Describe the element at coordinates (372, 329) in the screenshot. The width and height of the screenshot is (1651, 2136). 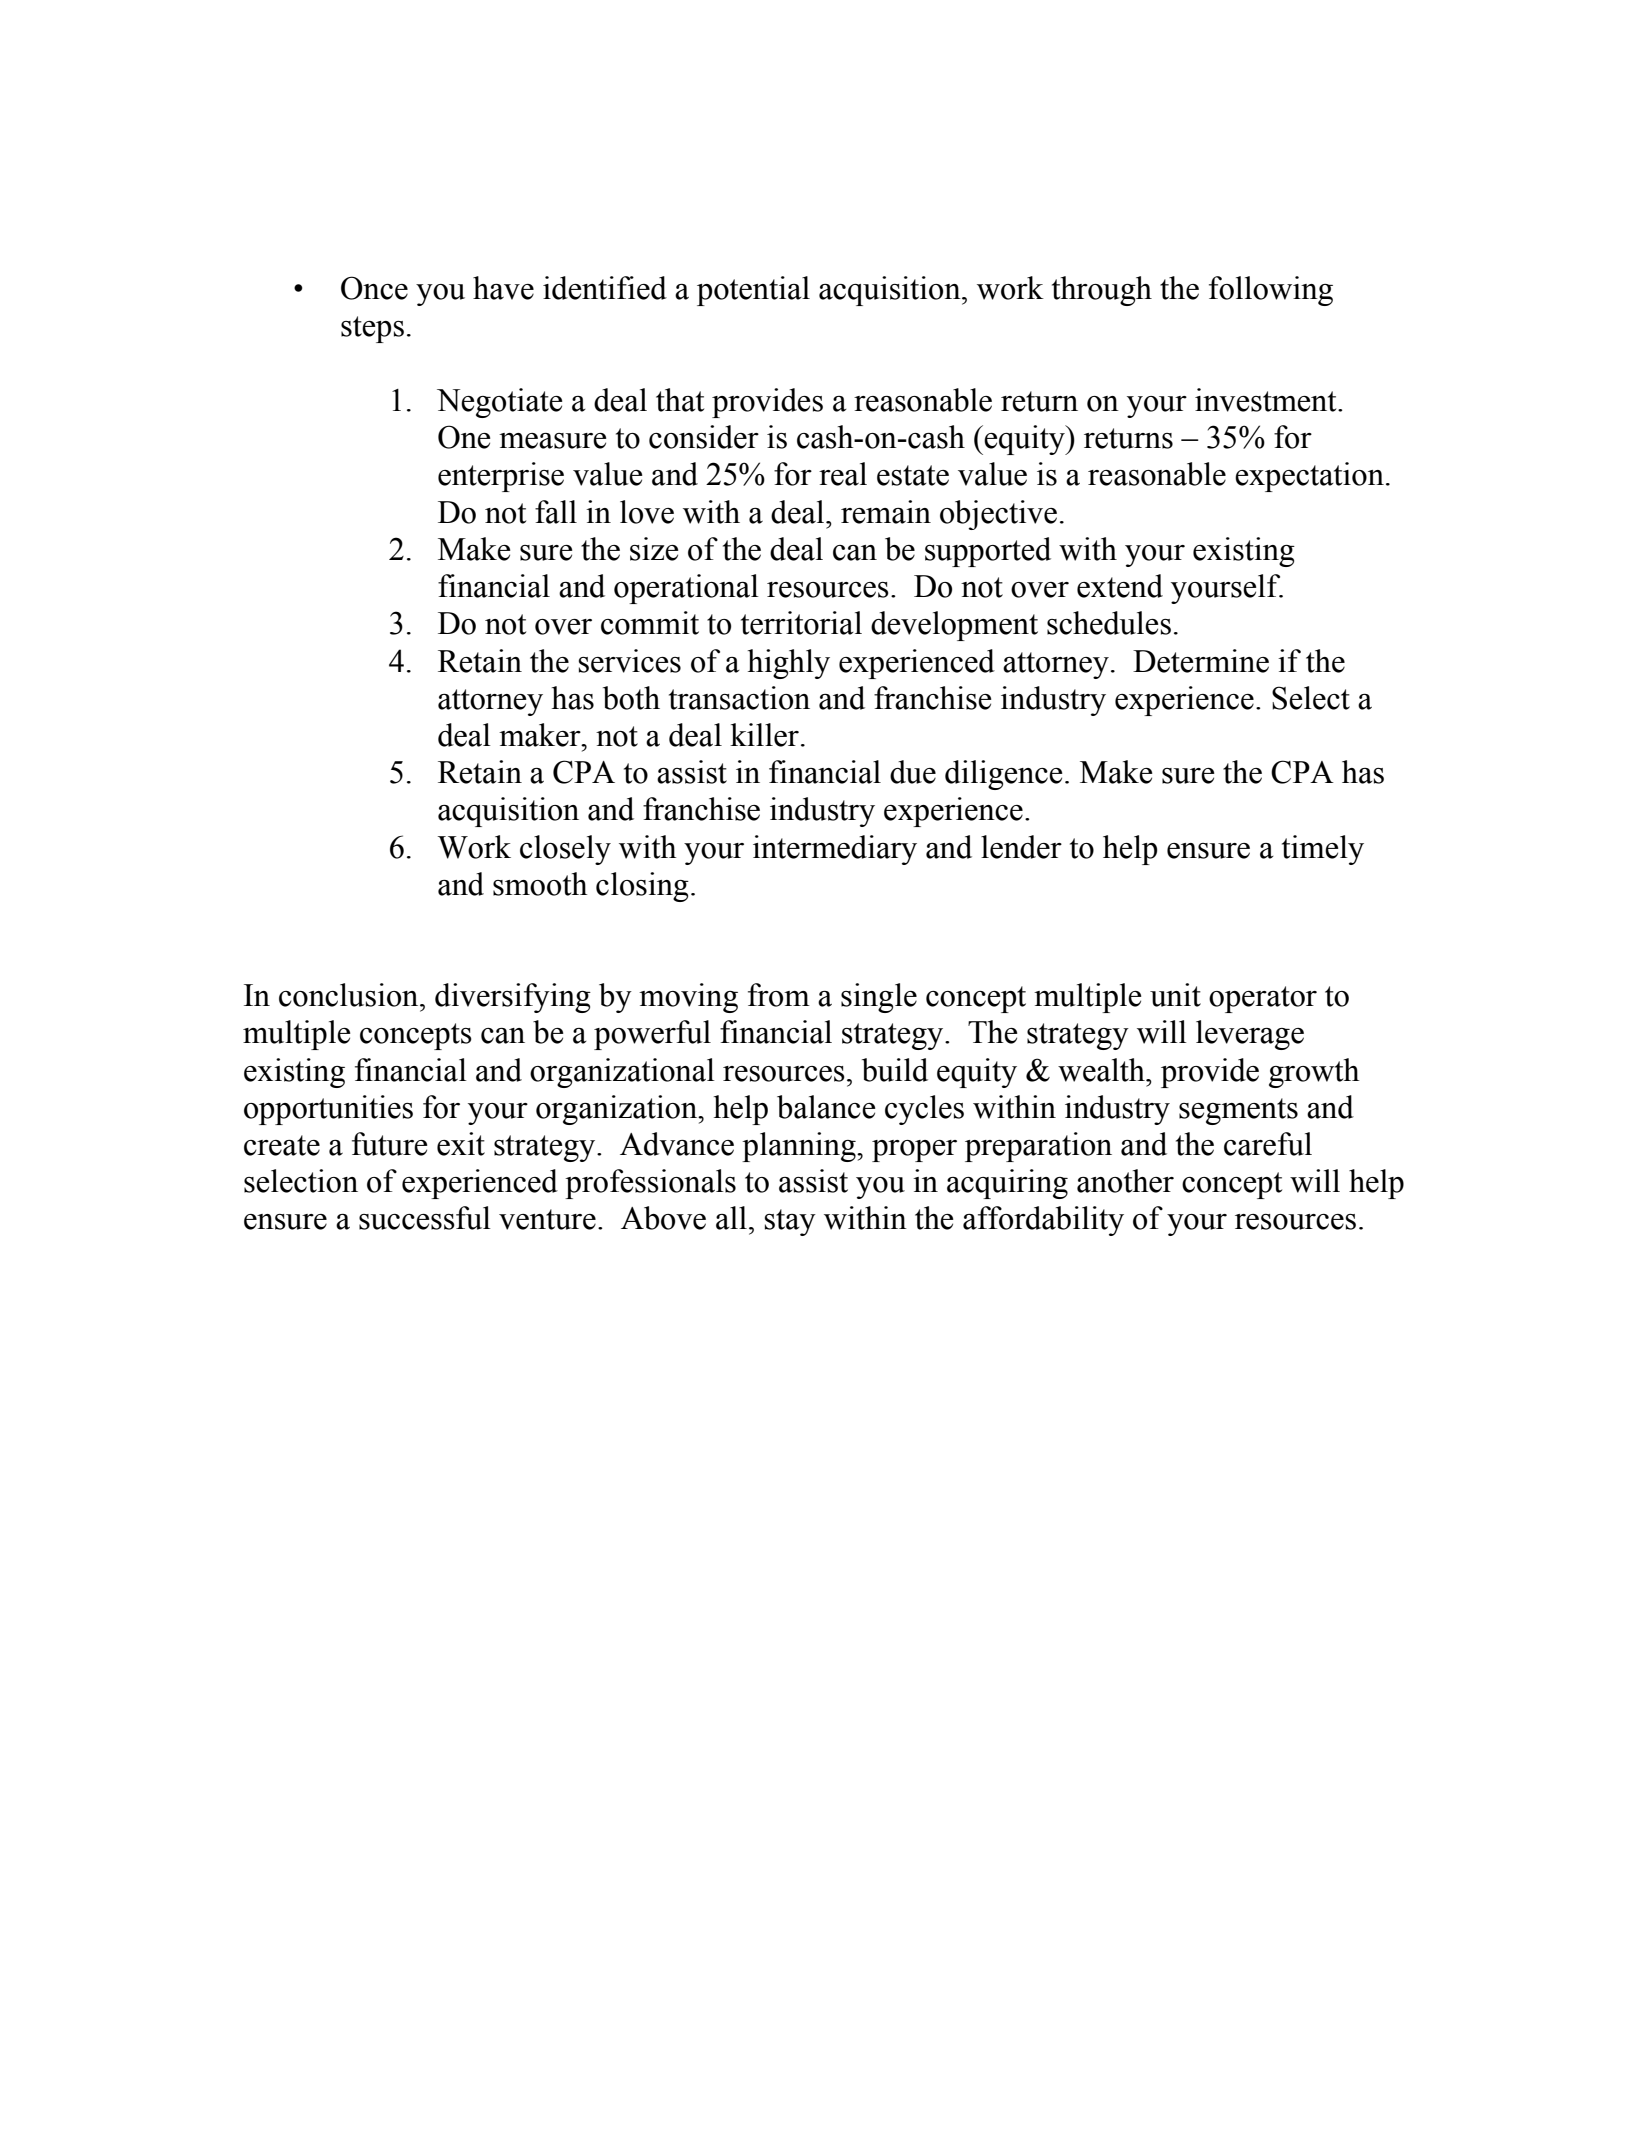
I see `steps` at that location.
